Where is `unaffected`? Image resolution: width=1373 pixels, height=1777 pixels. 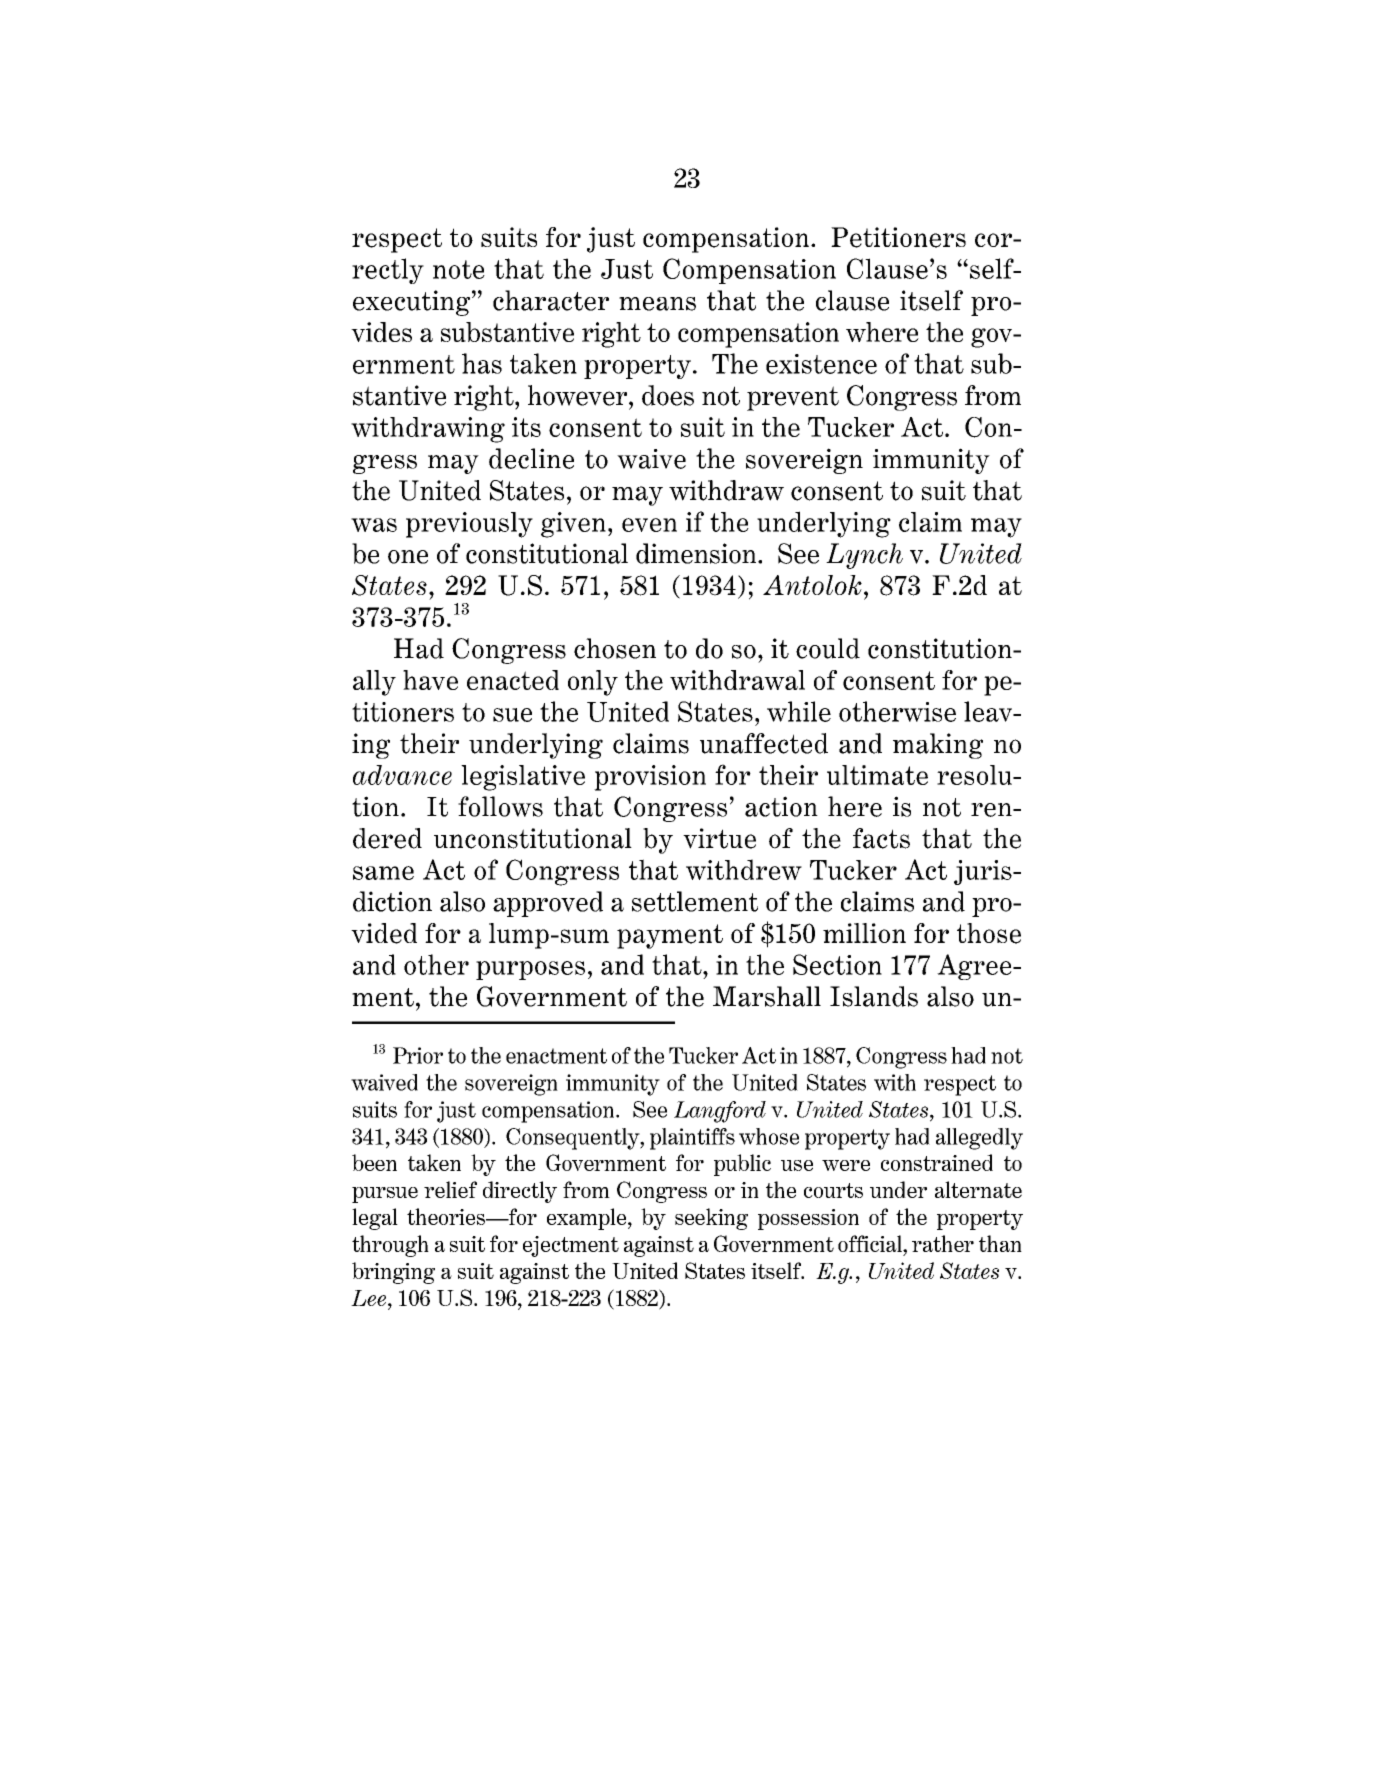
unaffected is located at coordinates (764, 743).
